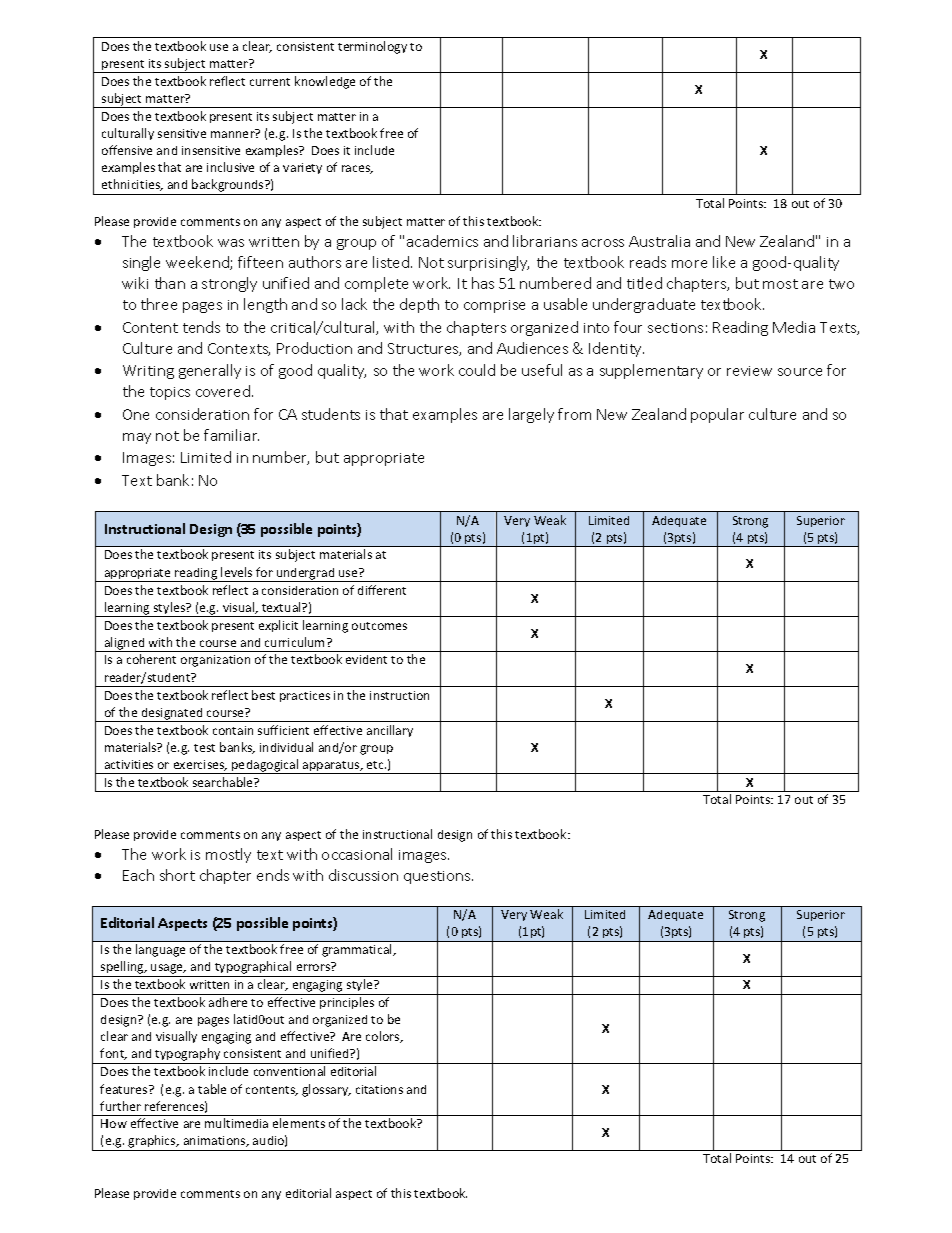 Image resolution: width=952 pixels, height=1233 pixels. What do you see at coordinates (477, 370) in the document?
I see `could` at bounding box center [477, 370].
